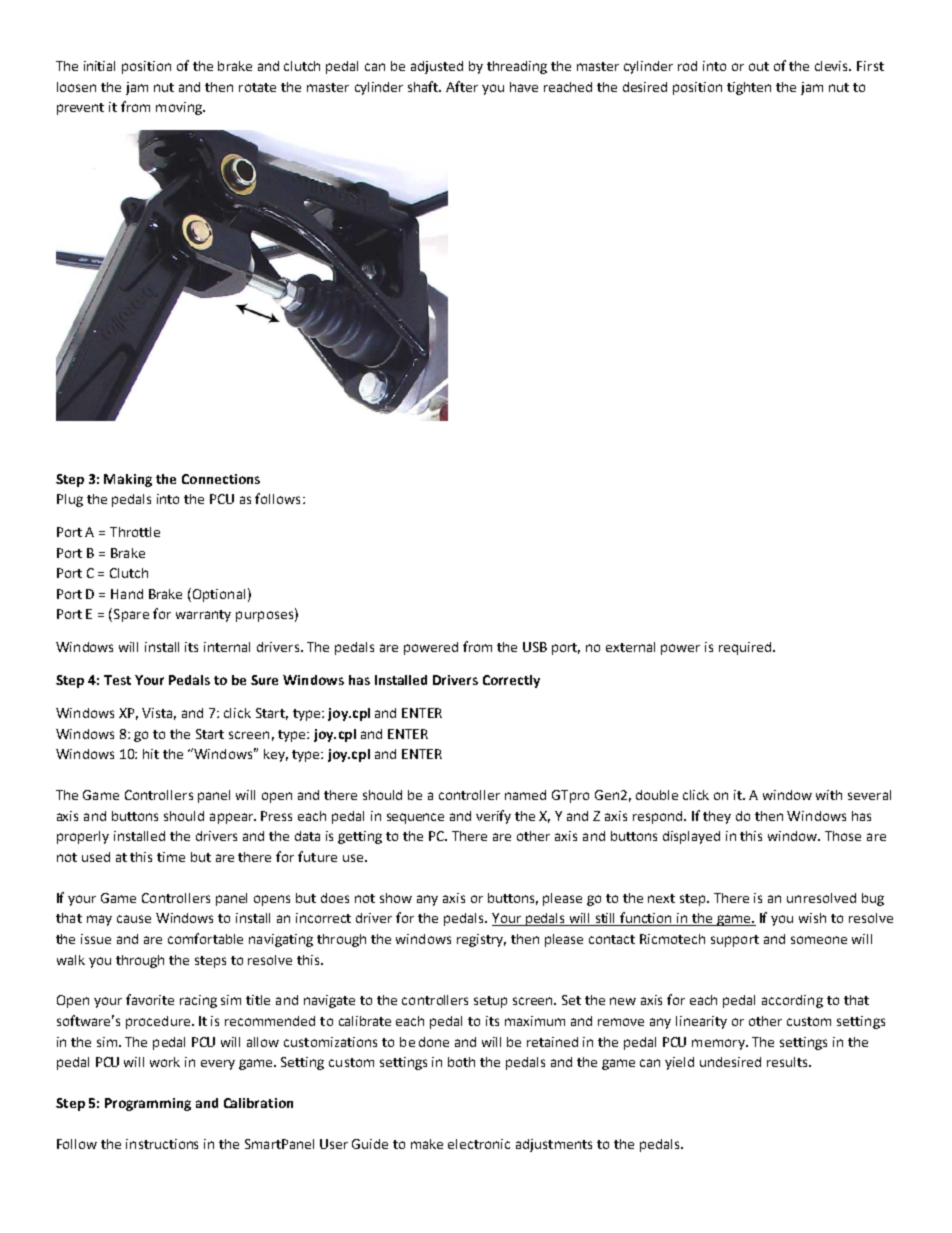 The width and height of the screenshot is (952, 1233). Describe the element at coordinates (843, 836) in the screenshot. I see `Those` at that location.
